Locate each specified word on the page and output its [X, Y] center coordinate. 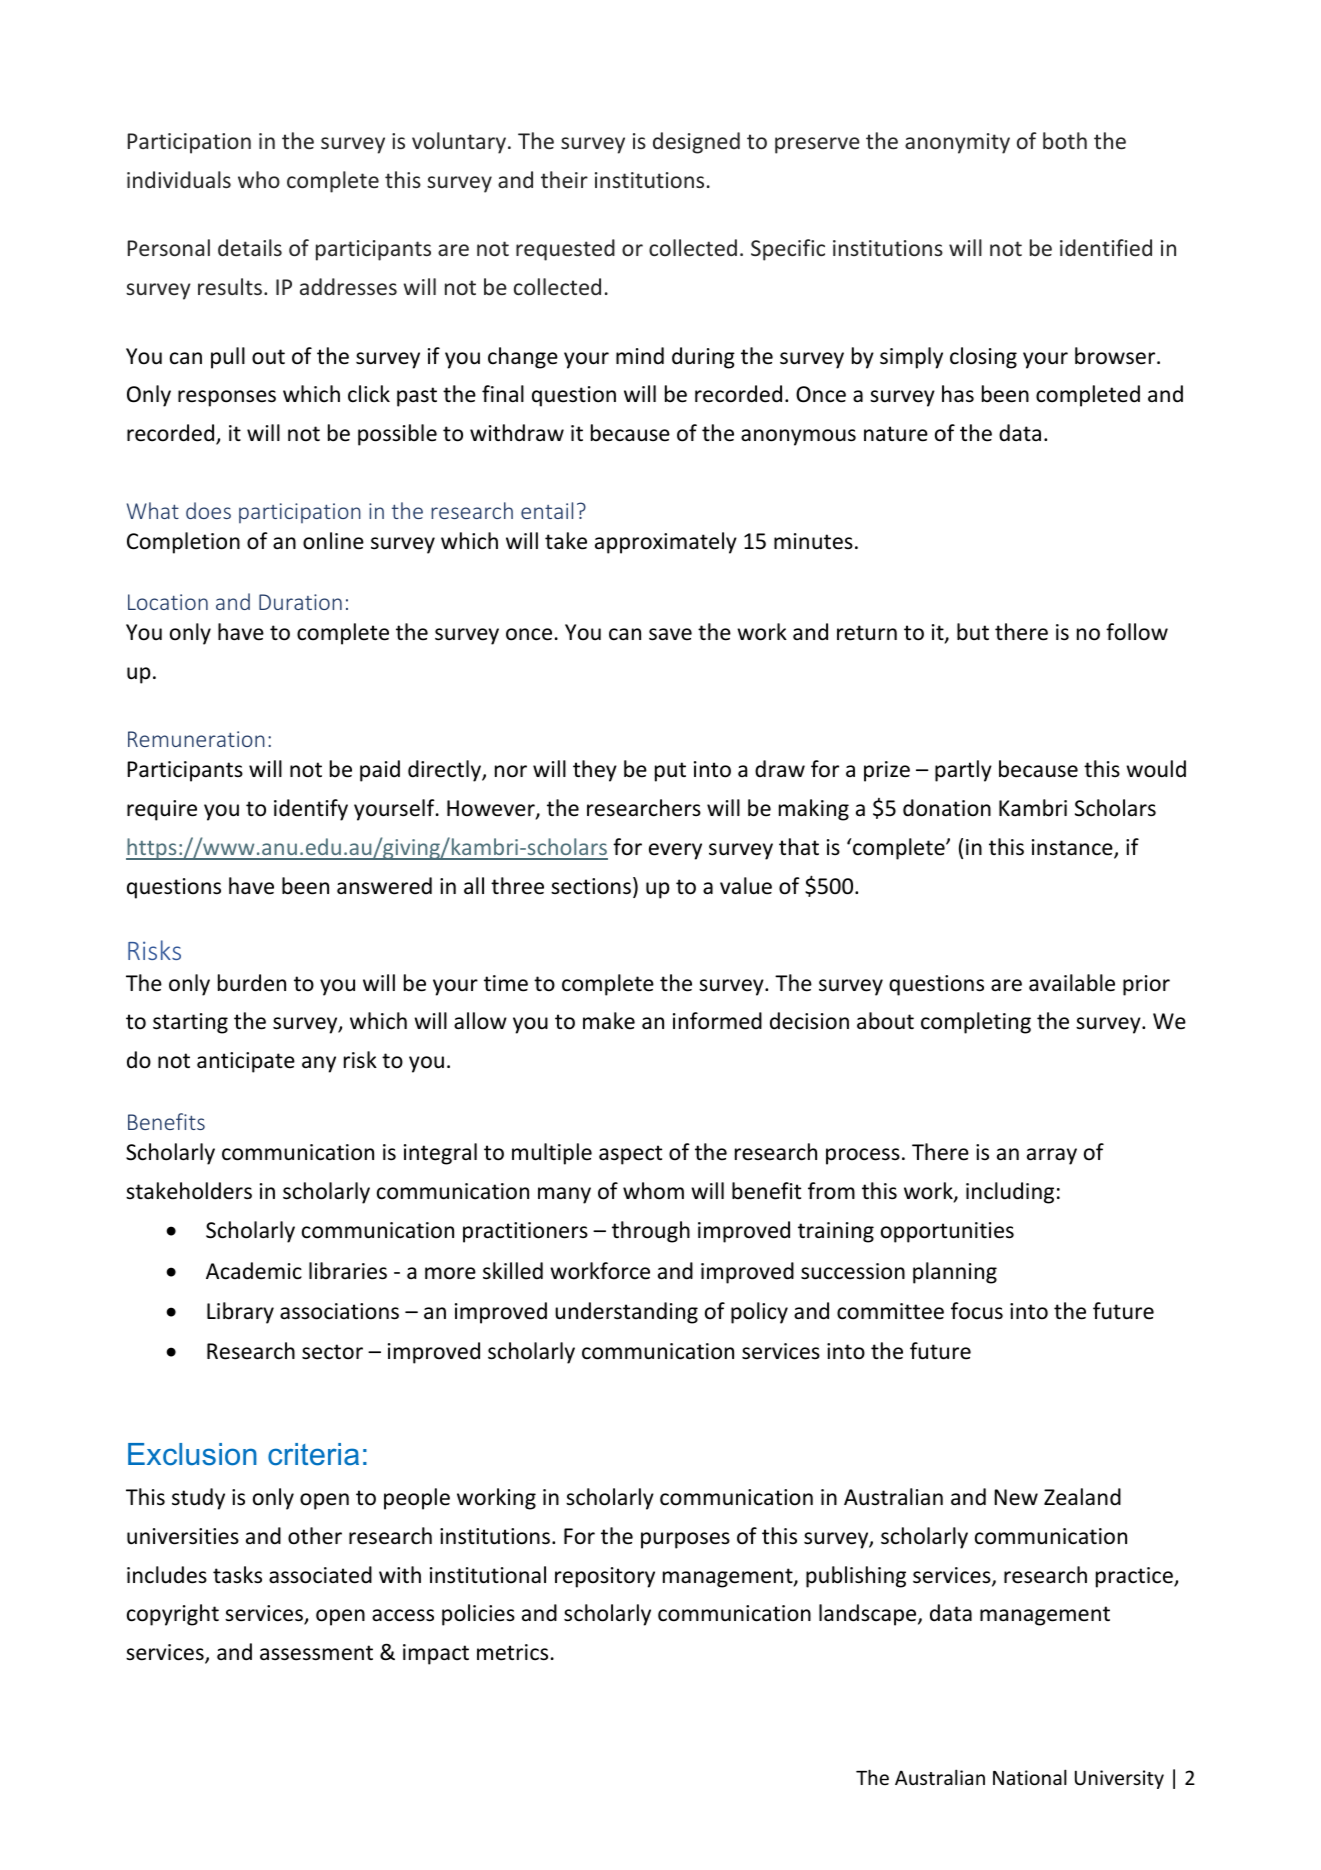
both [1065, 140]
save [670, 634]
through [651, 1232]
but [973, 632]
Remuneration [196, 739]
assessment [316, 1653]
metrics [512, 1652]
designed [696, 143]
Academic [254, 1271]
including [1010, 1193]
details [250, 247]
